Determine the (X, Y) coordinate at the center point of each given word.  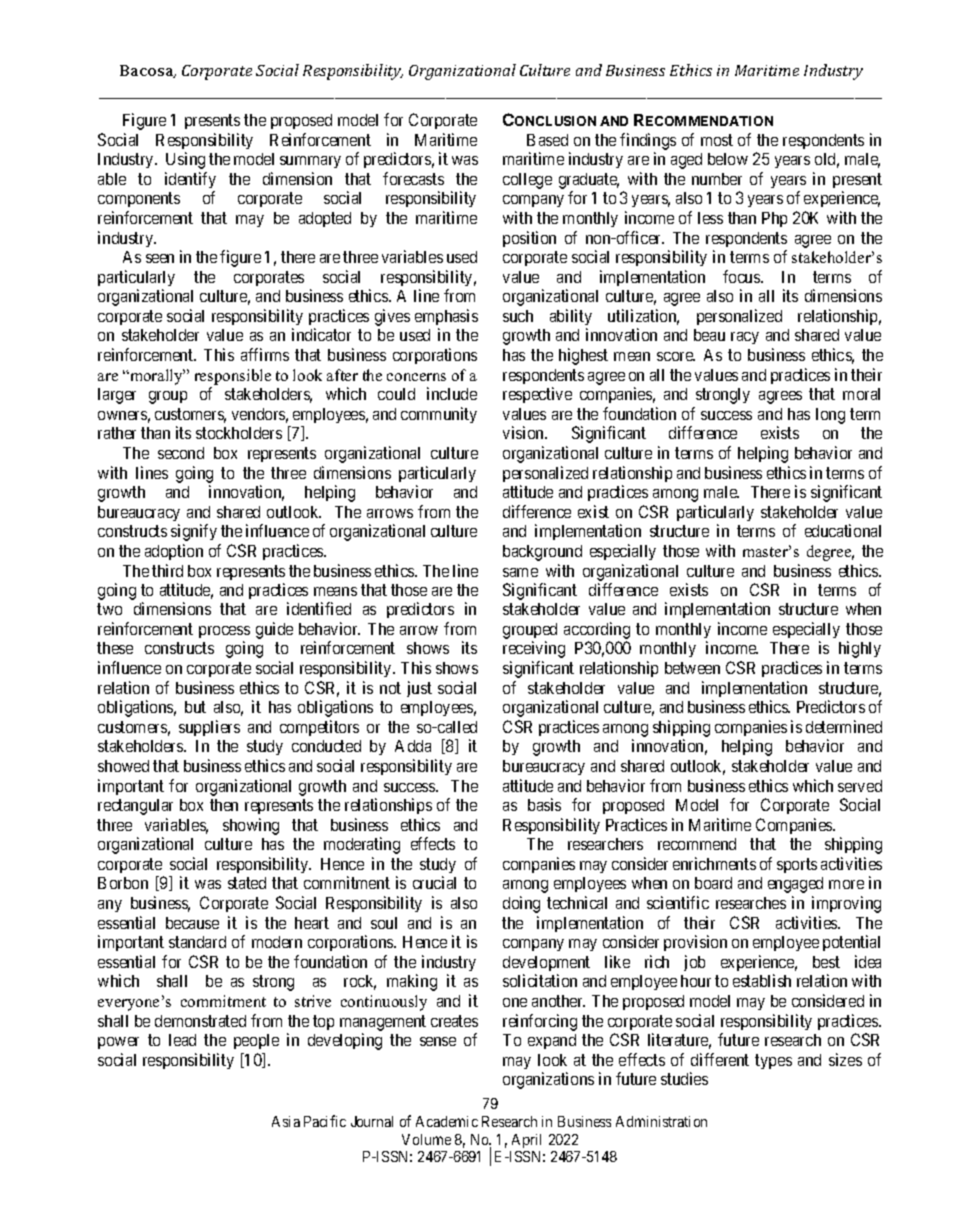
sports (797, 865)
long (830, 416)
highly (860, 649)
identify (190, 180)
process (224, 632)
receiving (534, 649)
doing (521, 904)
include (452, 393)
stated (247, 883)
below (728, 159)
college (527, 181)
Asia (286, 1121)
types (773, 1061)
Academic (447, 1121)
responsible (233, 377)
